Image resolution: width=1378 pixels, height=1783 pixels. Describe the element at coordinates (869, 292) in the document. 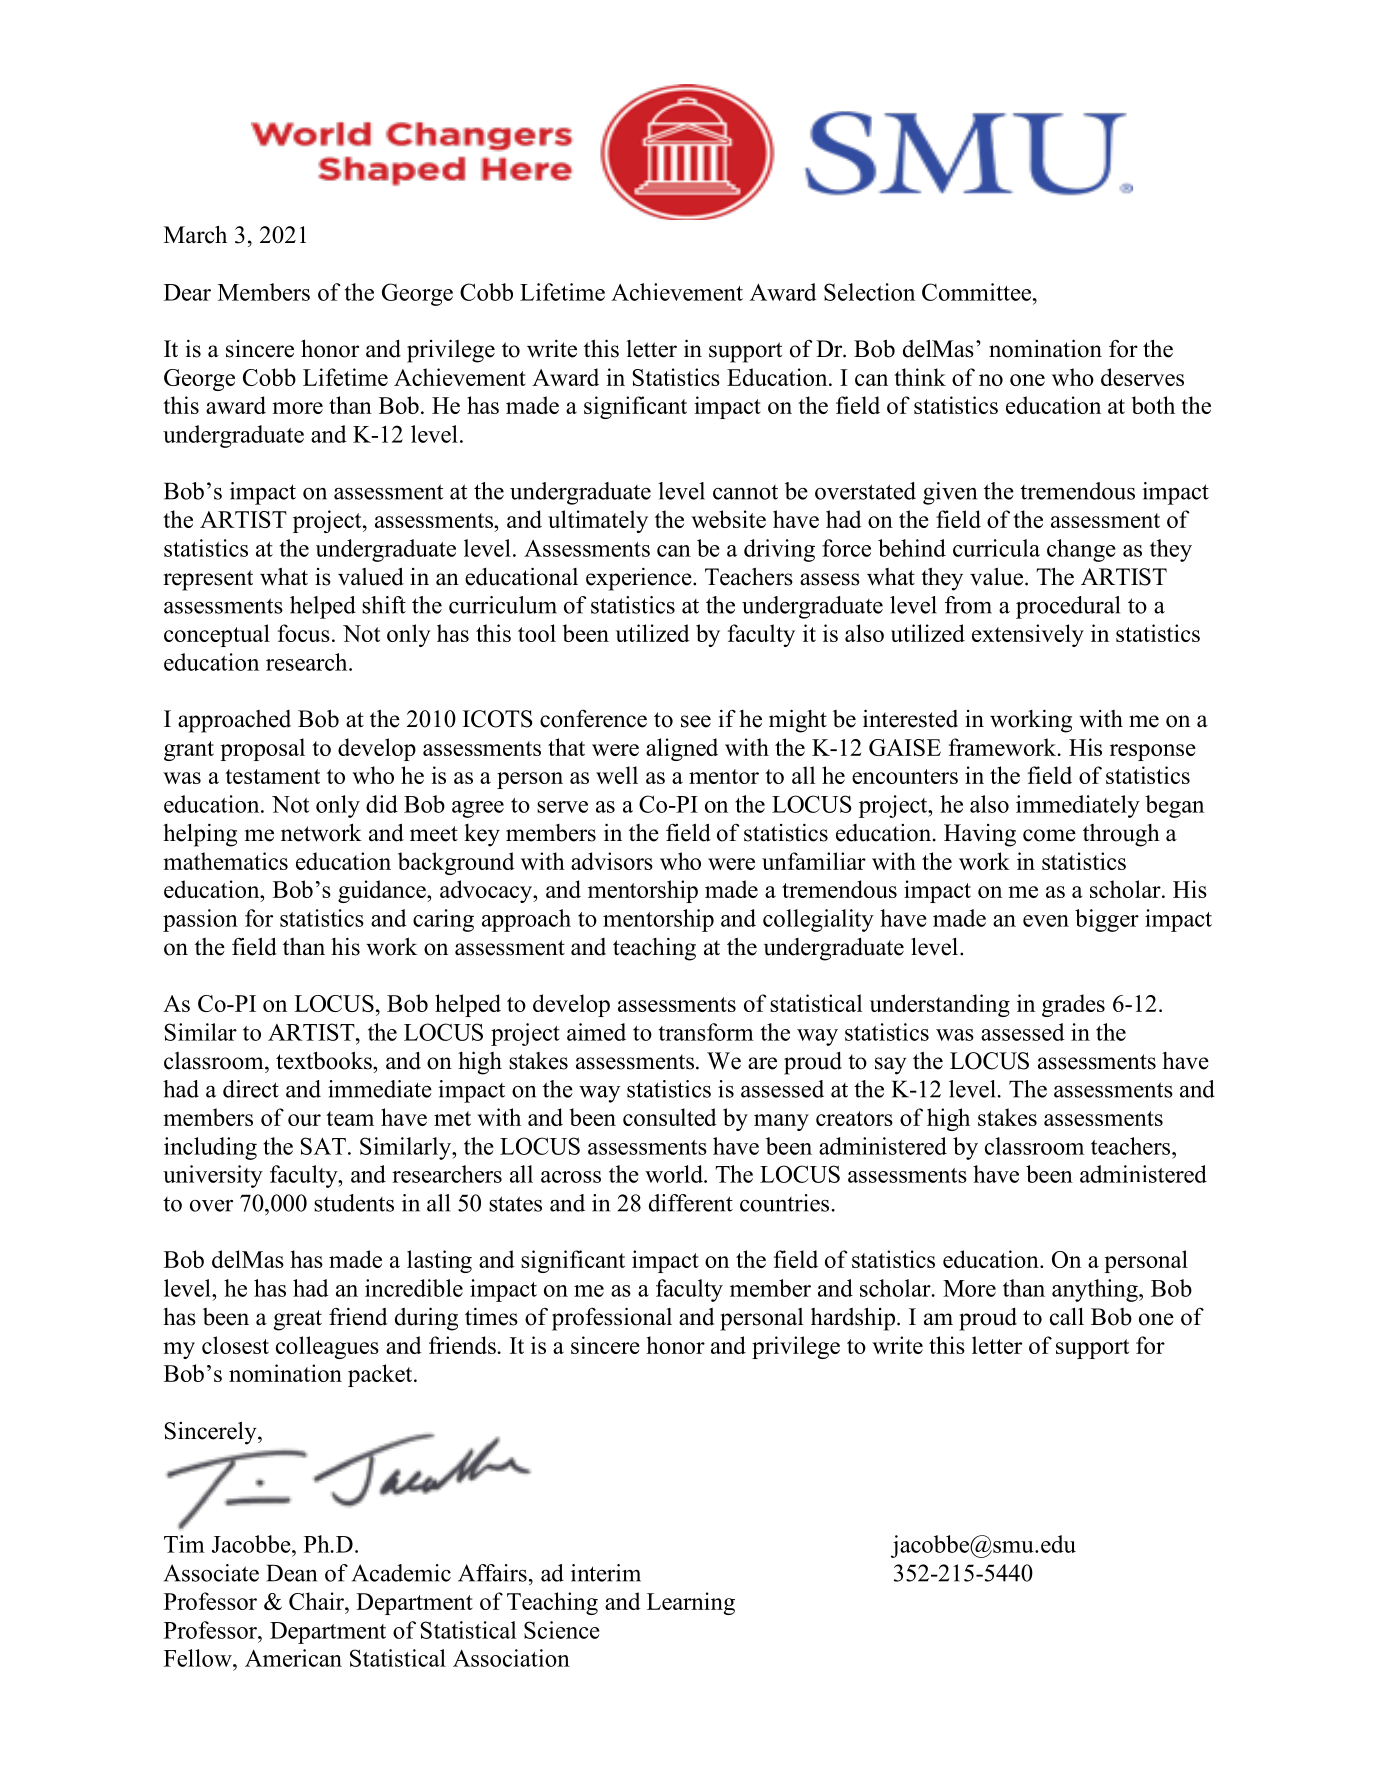

I see `Selection` at that location.
